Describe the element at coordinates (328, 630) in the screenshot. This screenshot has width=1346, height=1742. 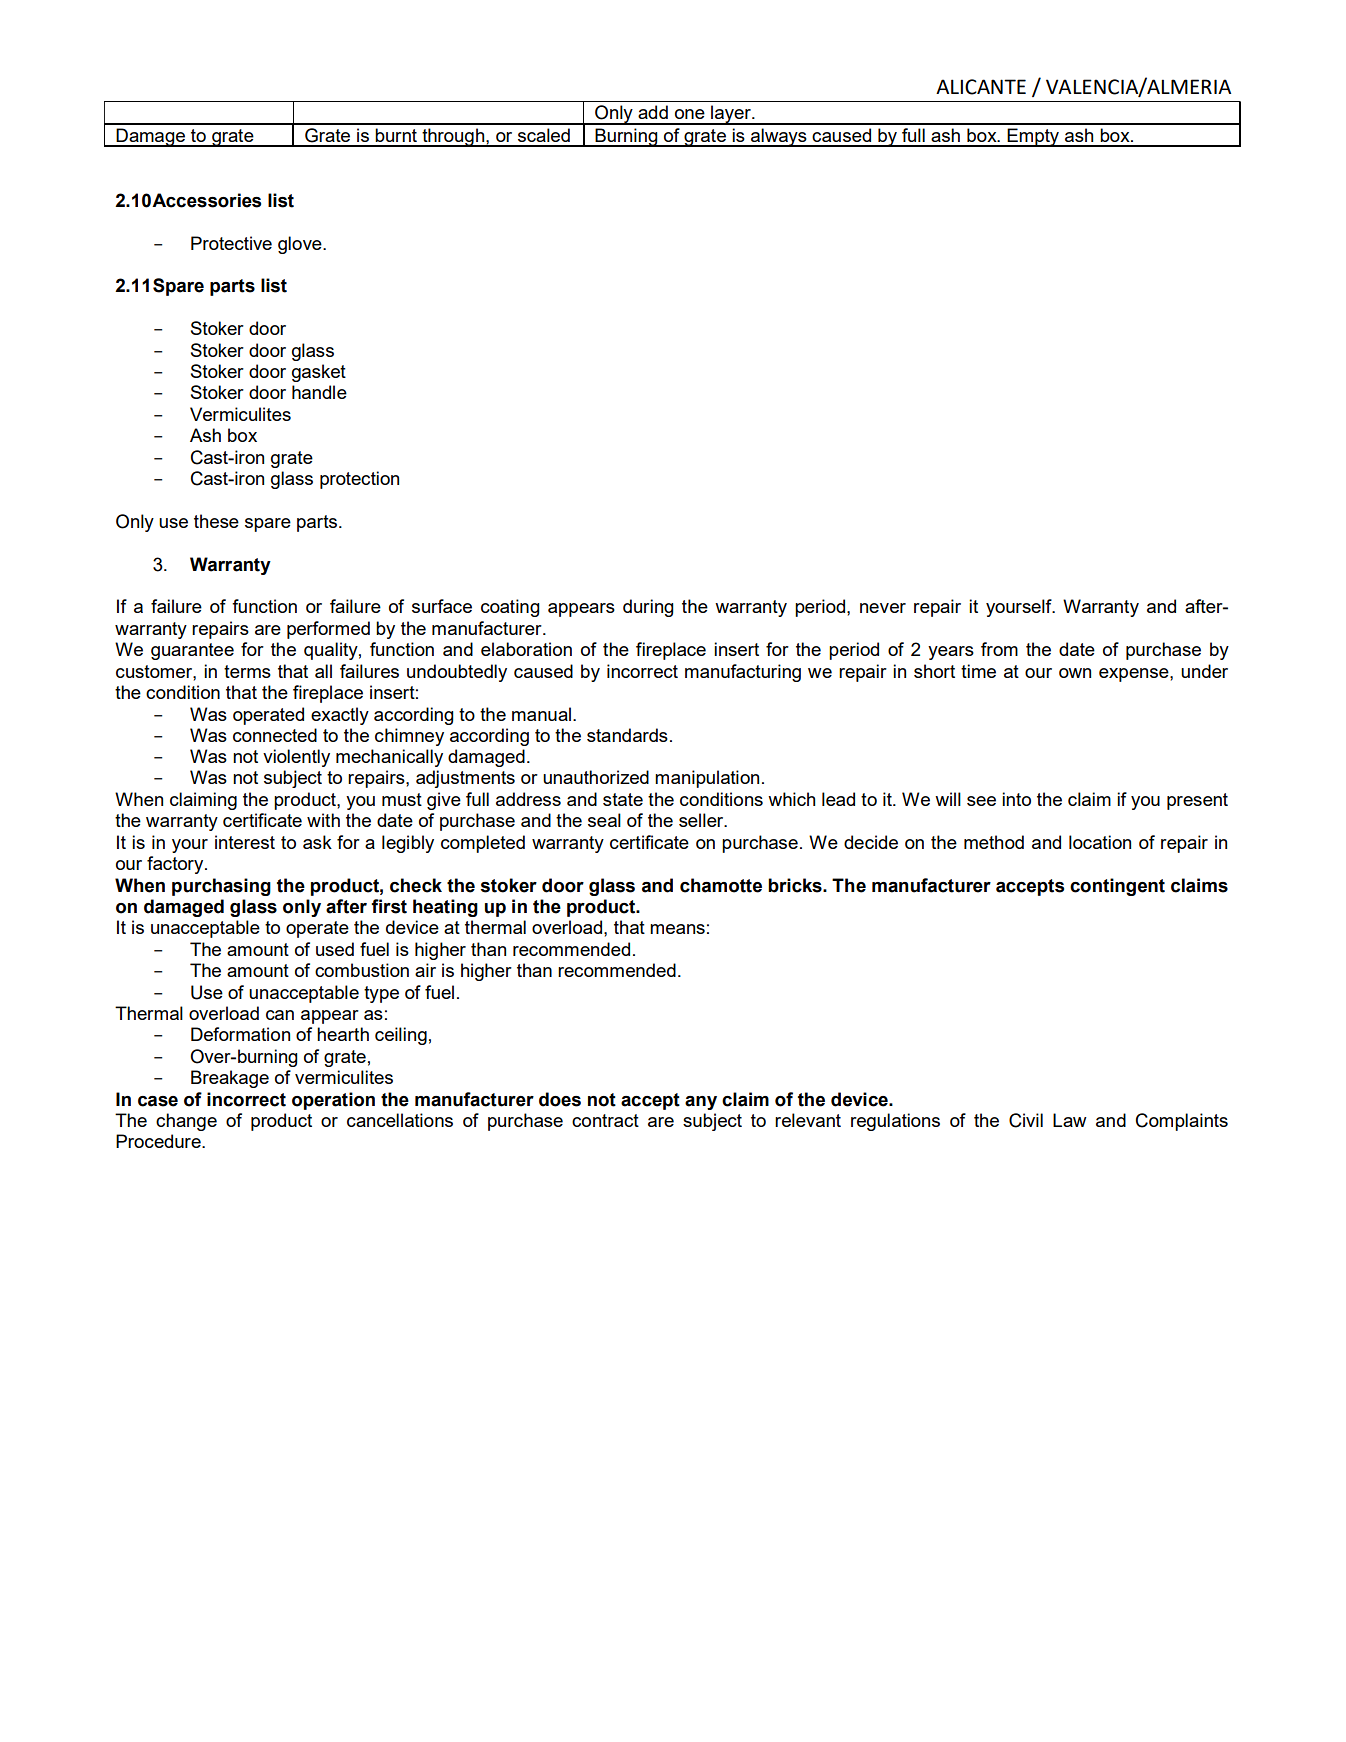
I see `performed` at that location.
